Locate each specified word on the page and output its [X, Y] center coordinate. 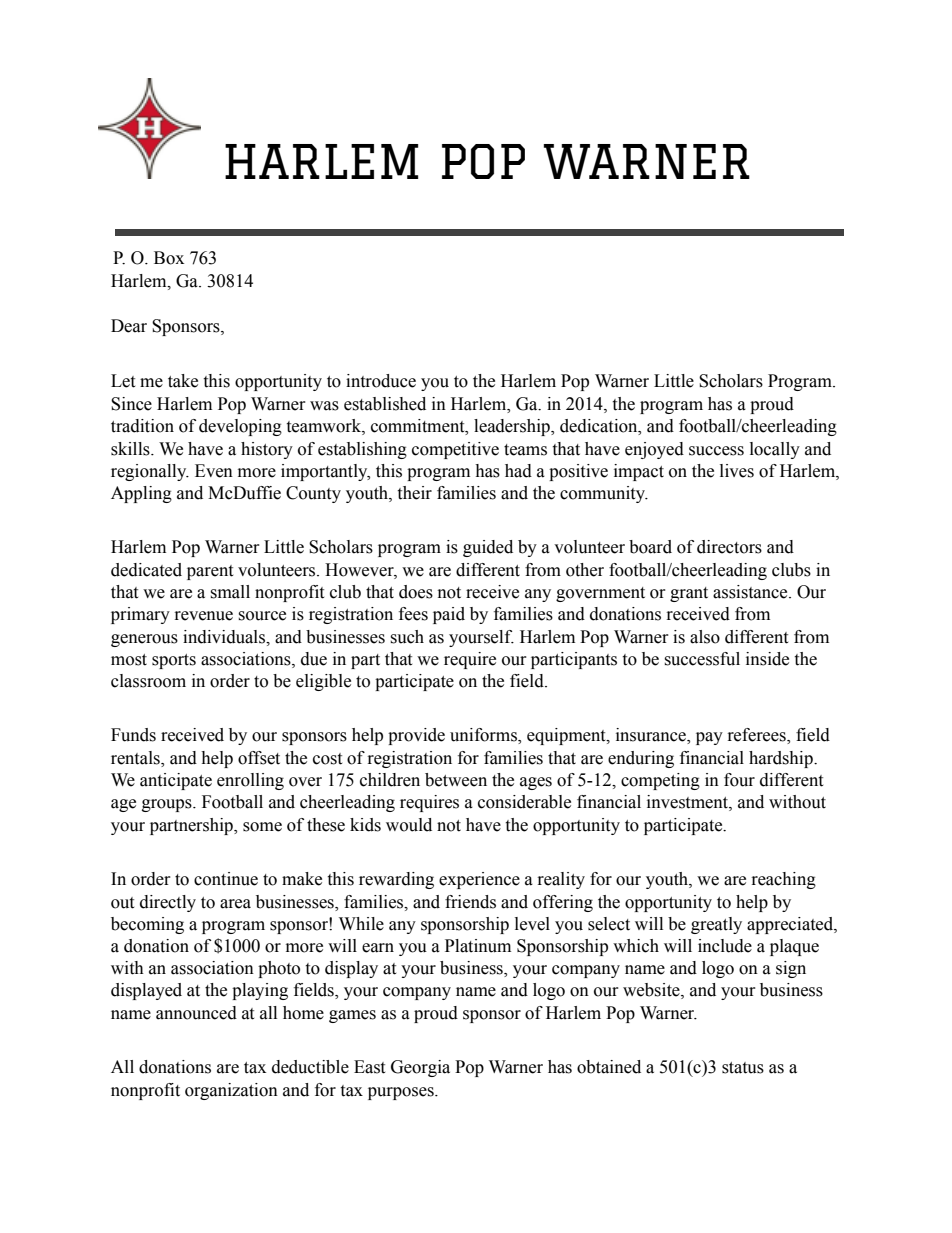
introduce [381, 381]
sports [174, 661]
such [407, 637]
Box [169, 258]
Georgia [420, 1068]
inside [767, 659]
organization [231, 1091]
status [743, 1068]
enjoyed [654, 450]
